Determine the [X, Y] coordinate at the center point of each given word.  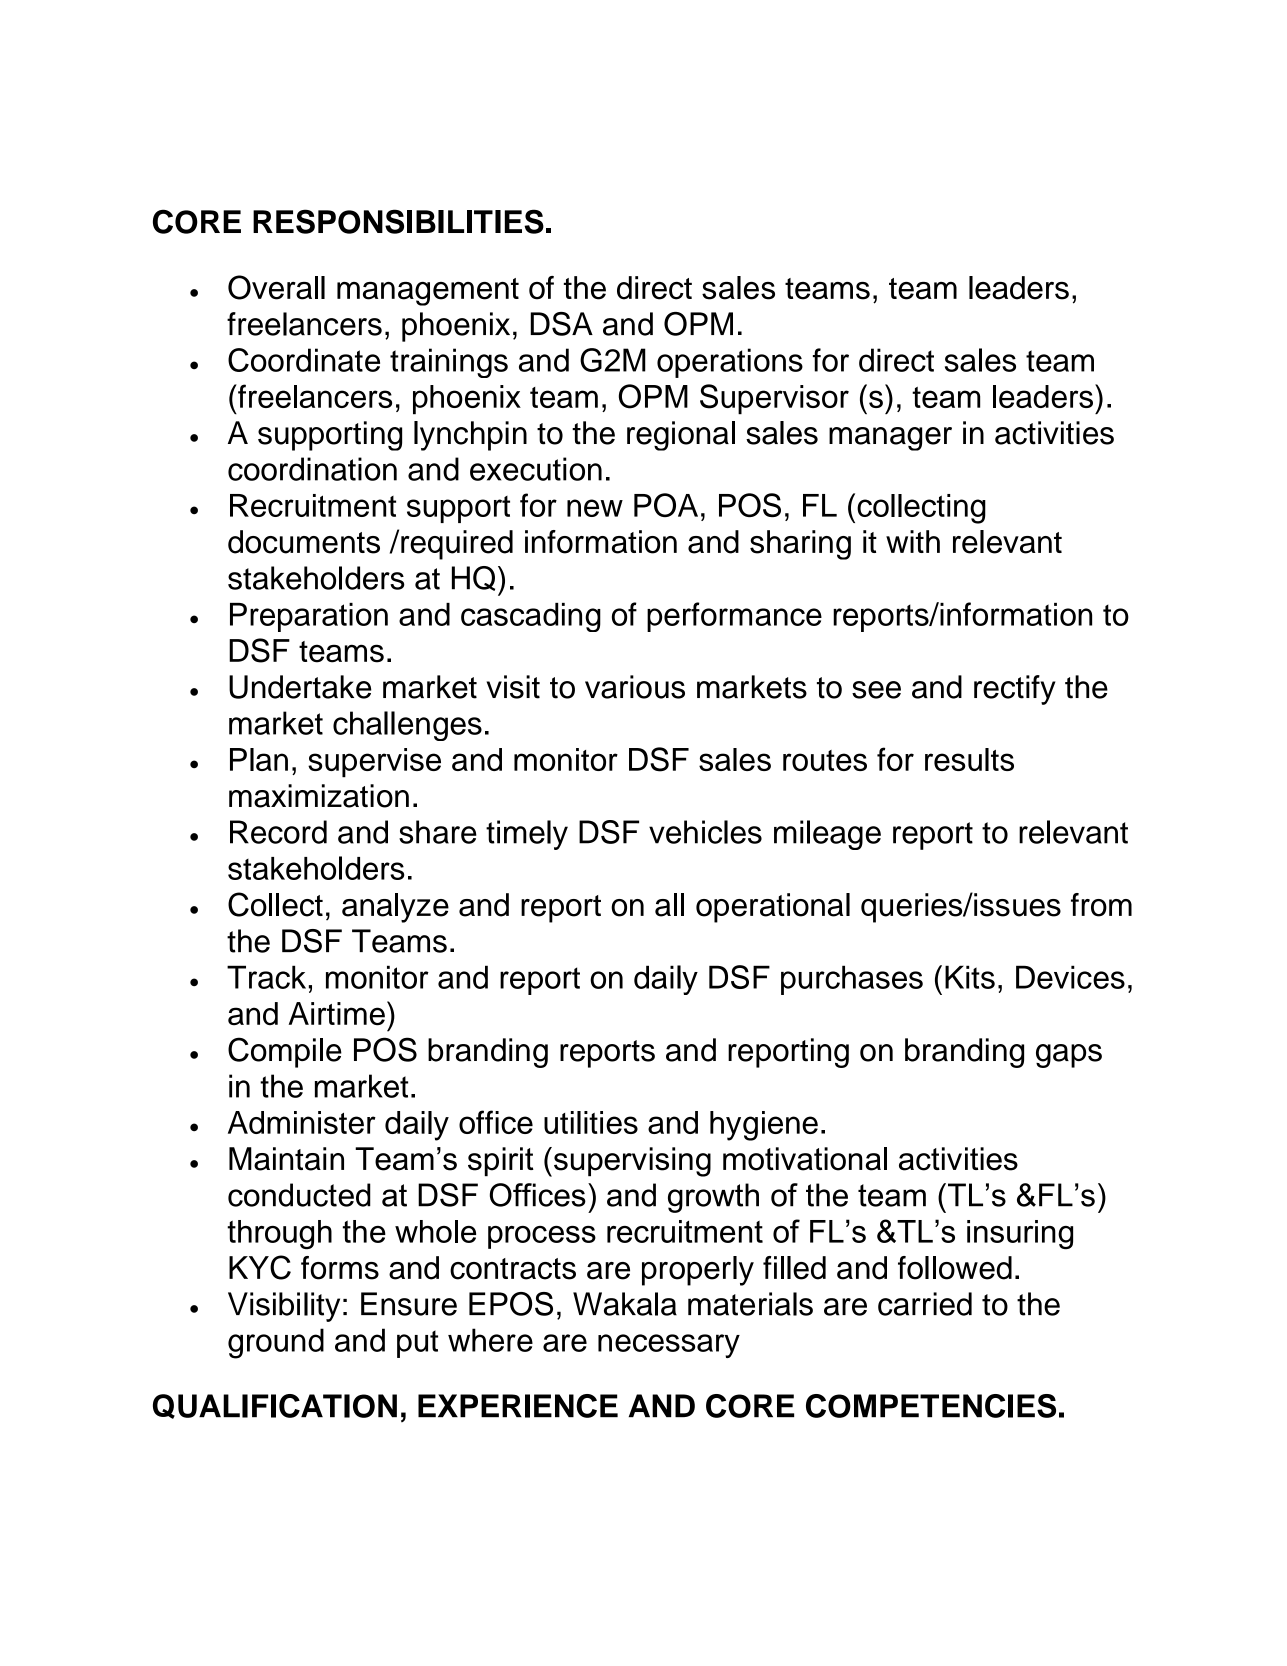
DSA [561, 324]
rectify [1015, 690]
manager [890, 439]
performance [734, 617]
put [417, 1344]
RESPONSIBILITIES [398, 221]
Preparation [309, 617]
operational [773, 908]
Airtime [336, 1014]
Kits [970, 977]
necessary [669, 1346]
